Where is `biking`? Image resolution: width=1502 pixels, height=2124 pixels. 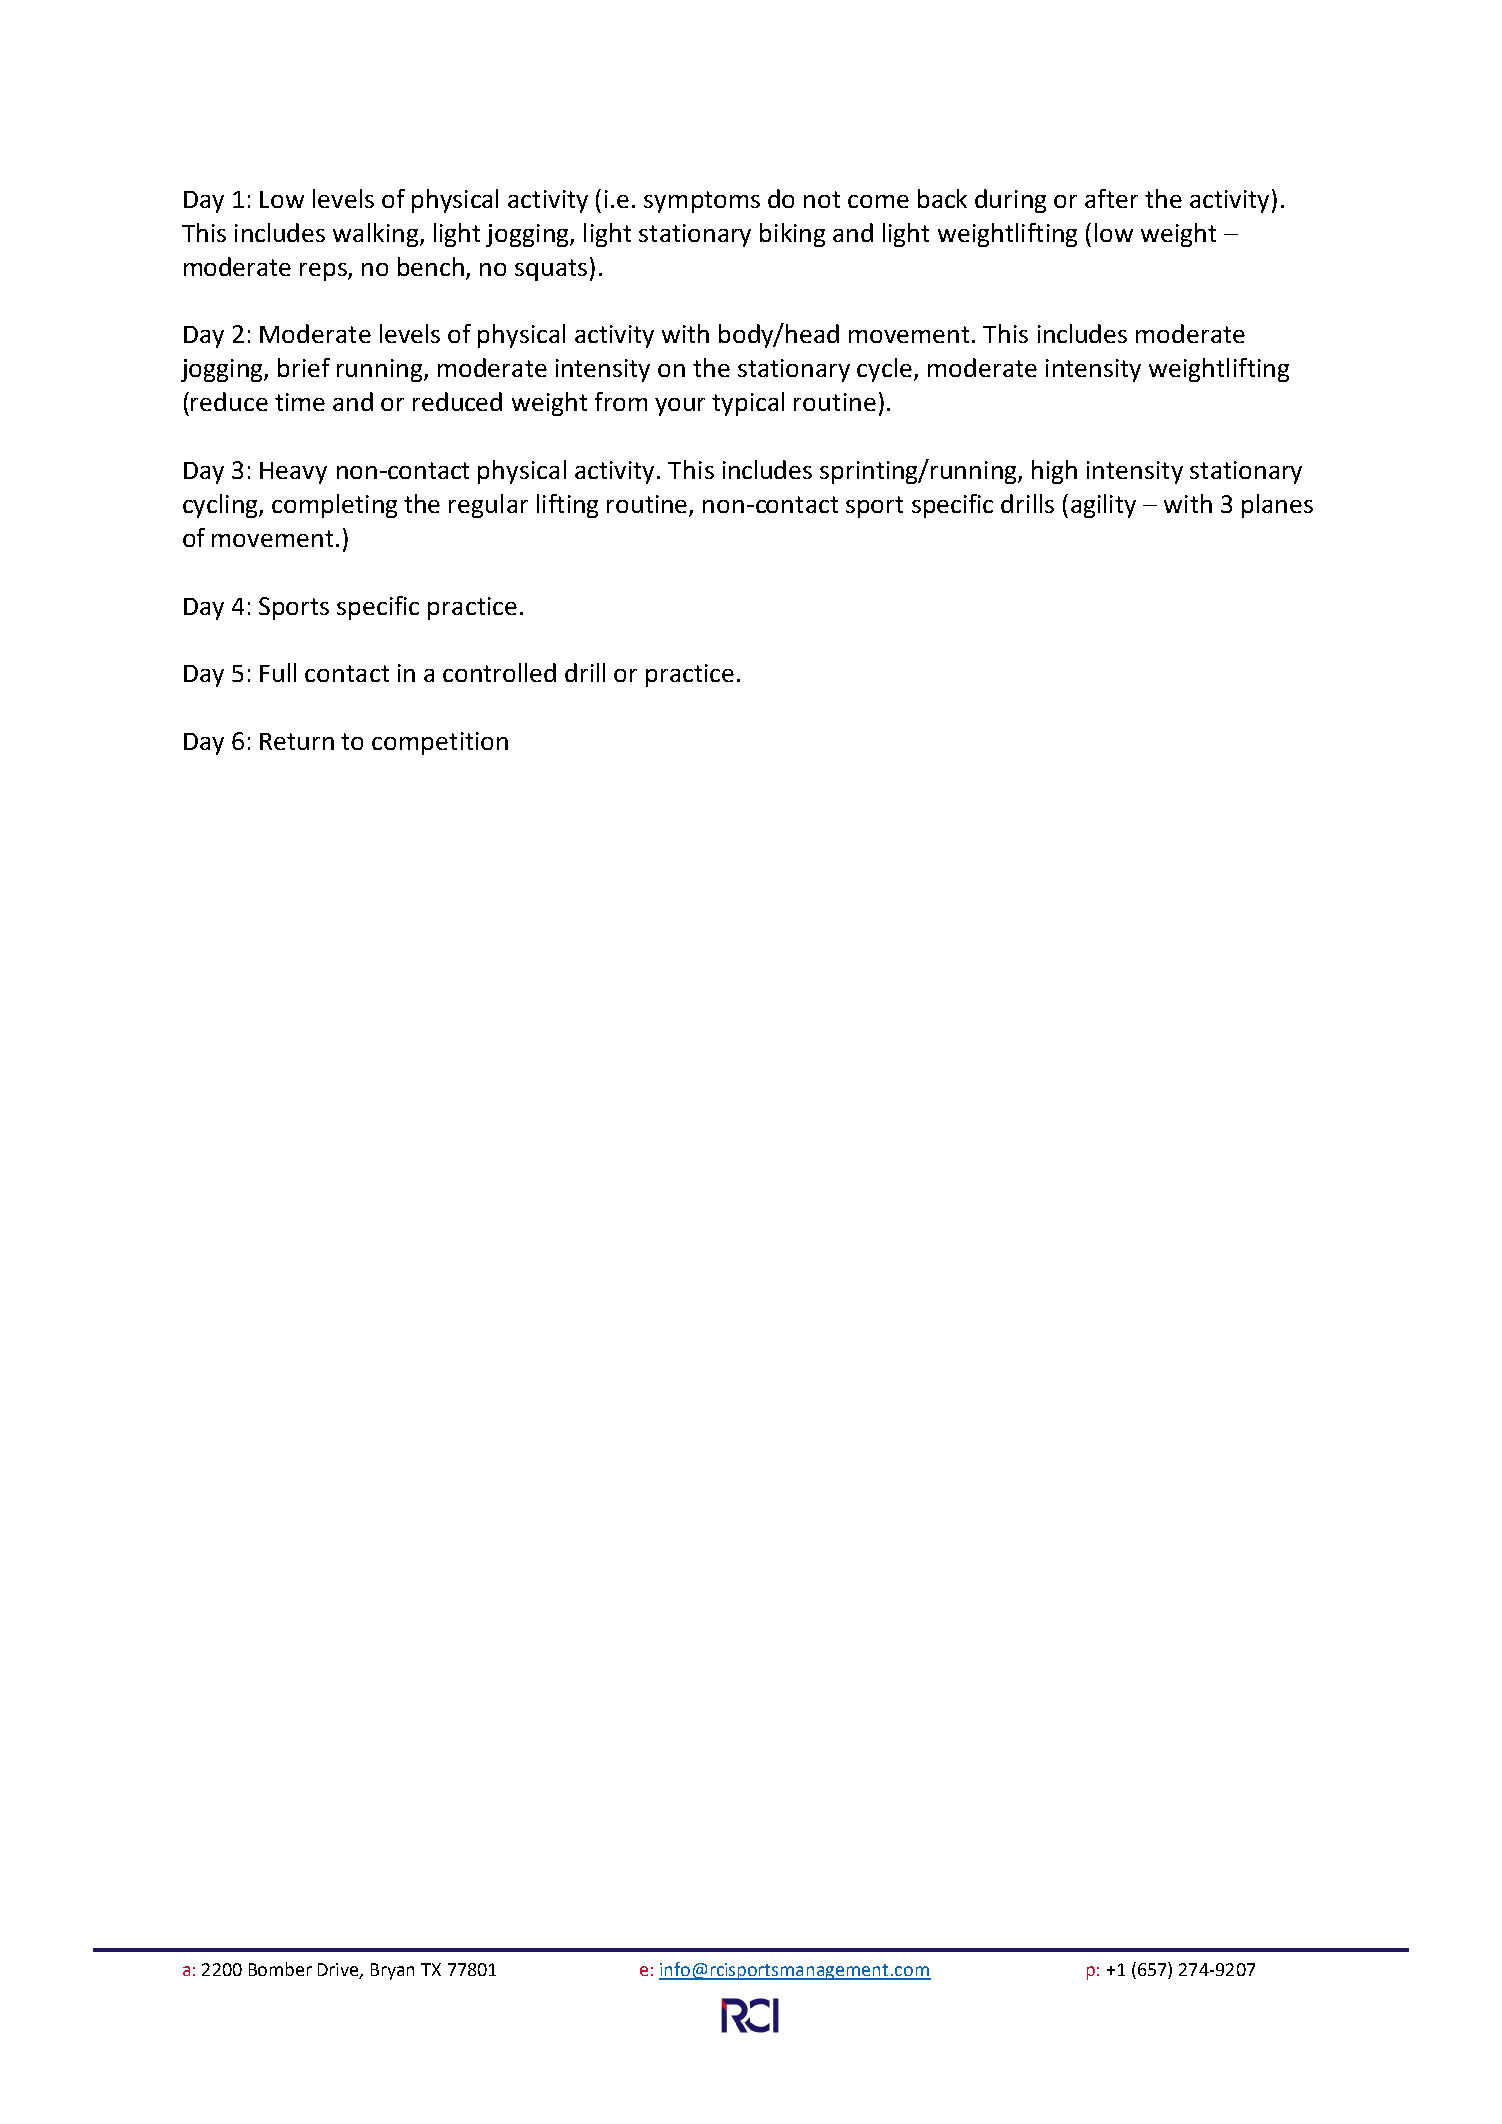 biking is located at coordinates (792, 235).
